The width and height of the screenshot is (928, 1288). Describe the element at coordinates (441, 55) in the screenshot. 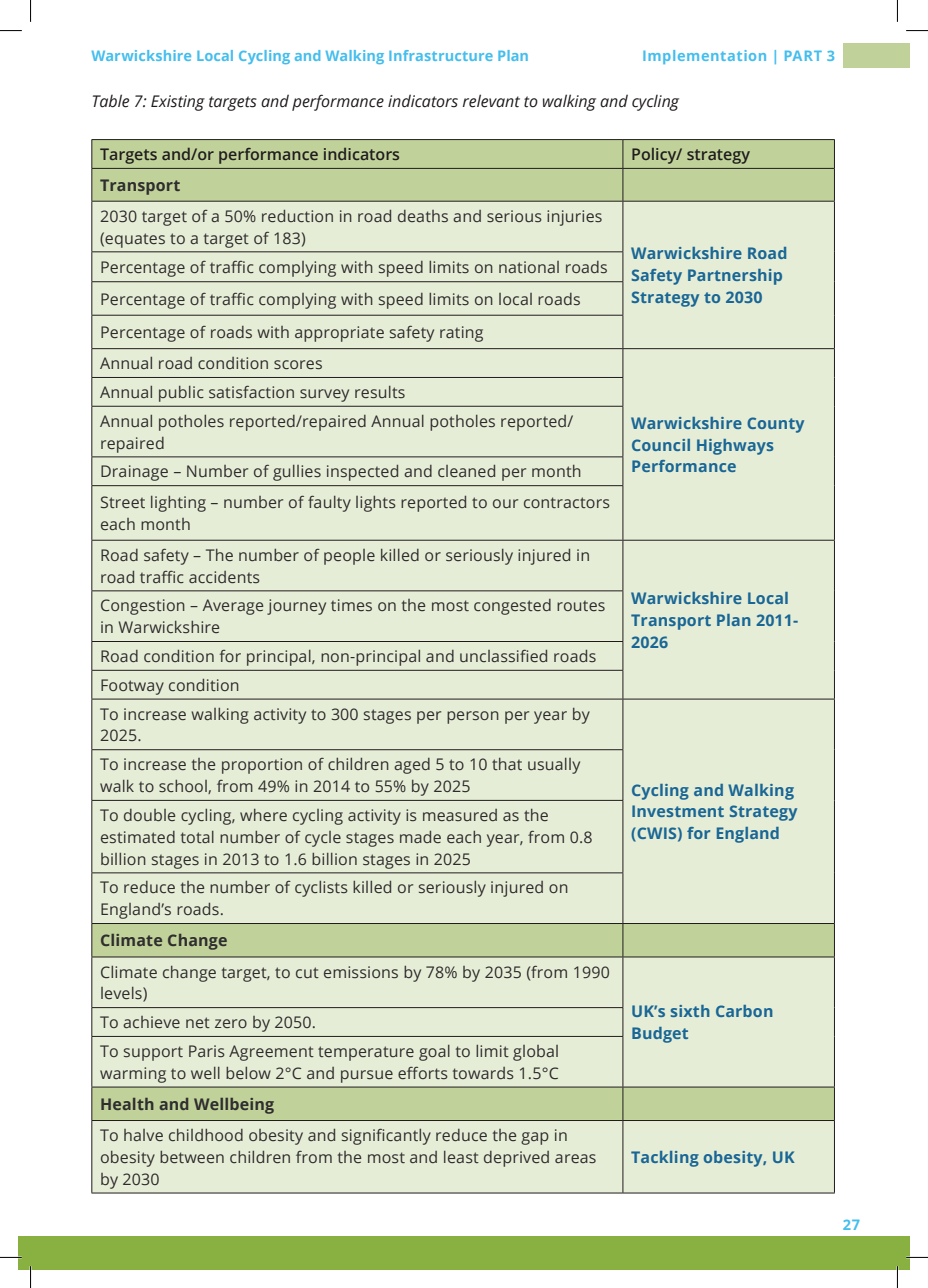

I see `Infrastructure` at that location.
